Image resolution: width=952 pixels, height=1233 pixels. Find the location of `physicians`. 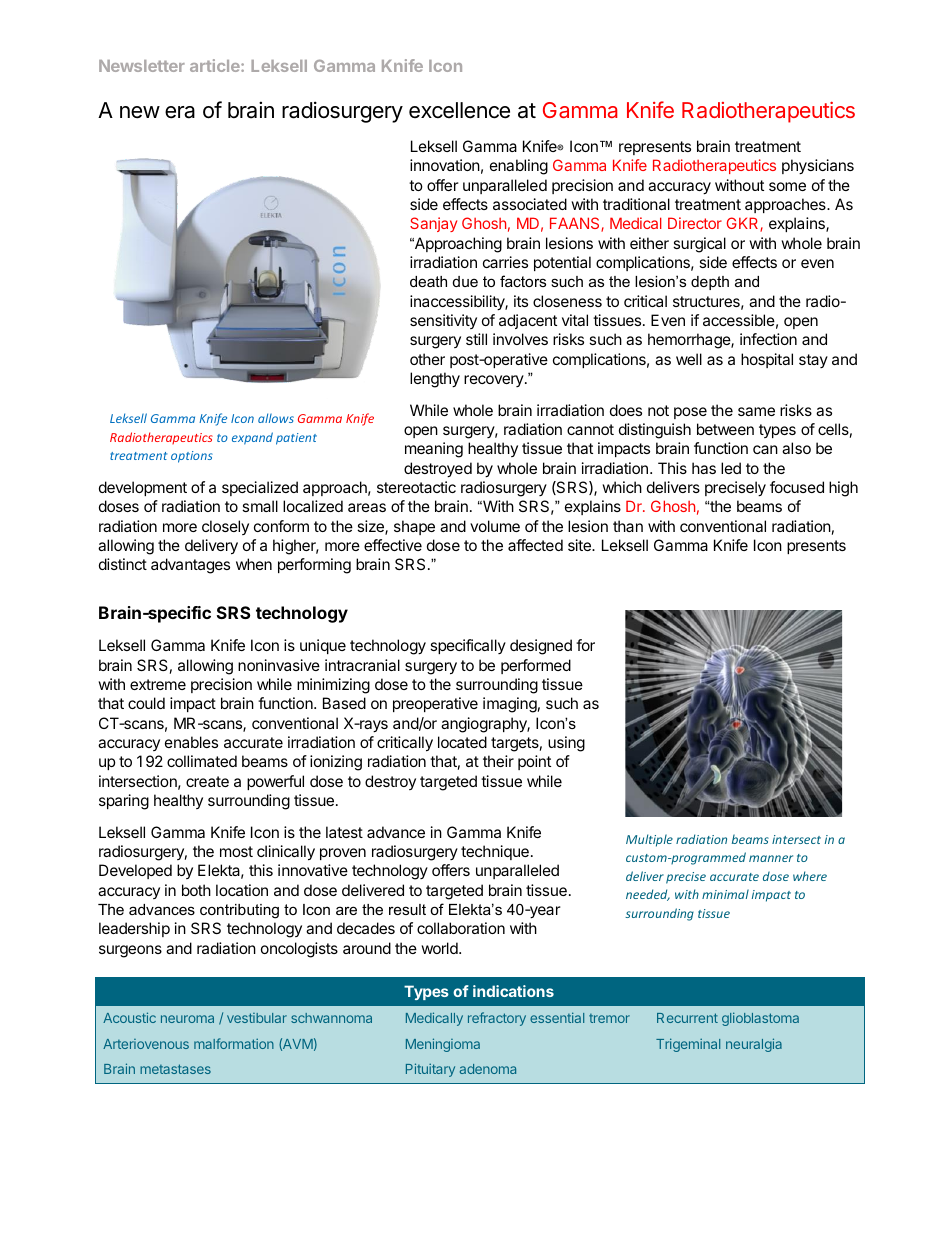

physicians is located at coordinates (818, 167).
